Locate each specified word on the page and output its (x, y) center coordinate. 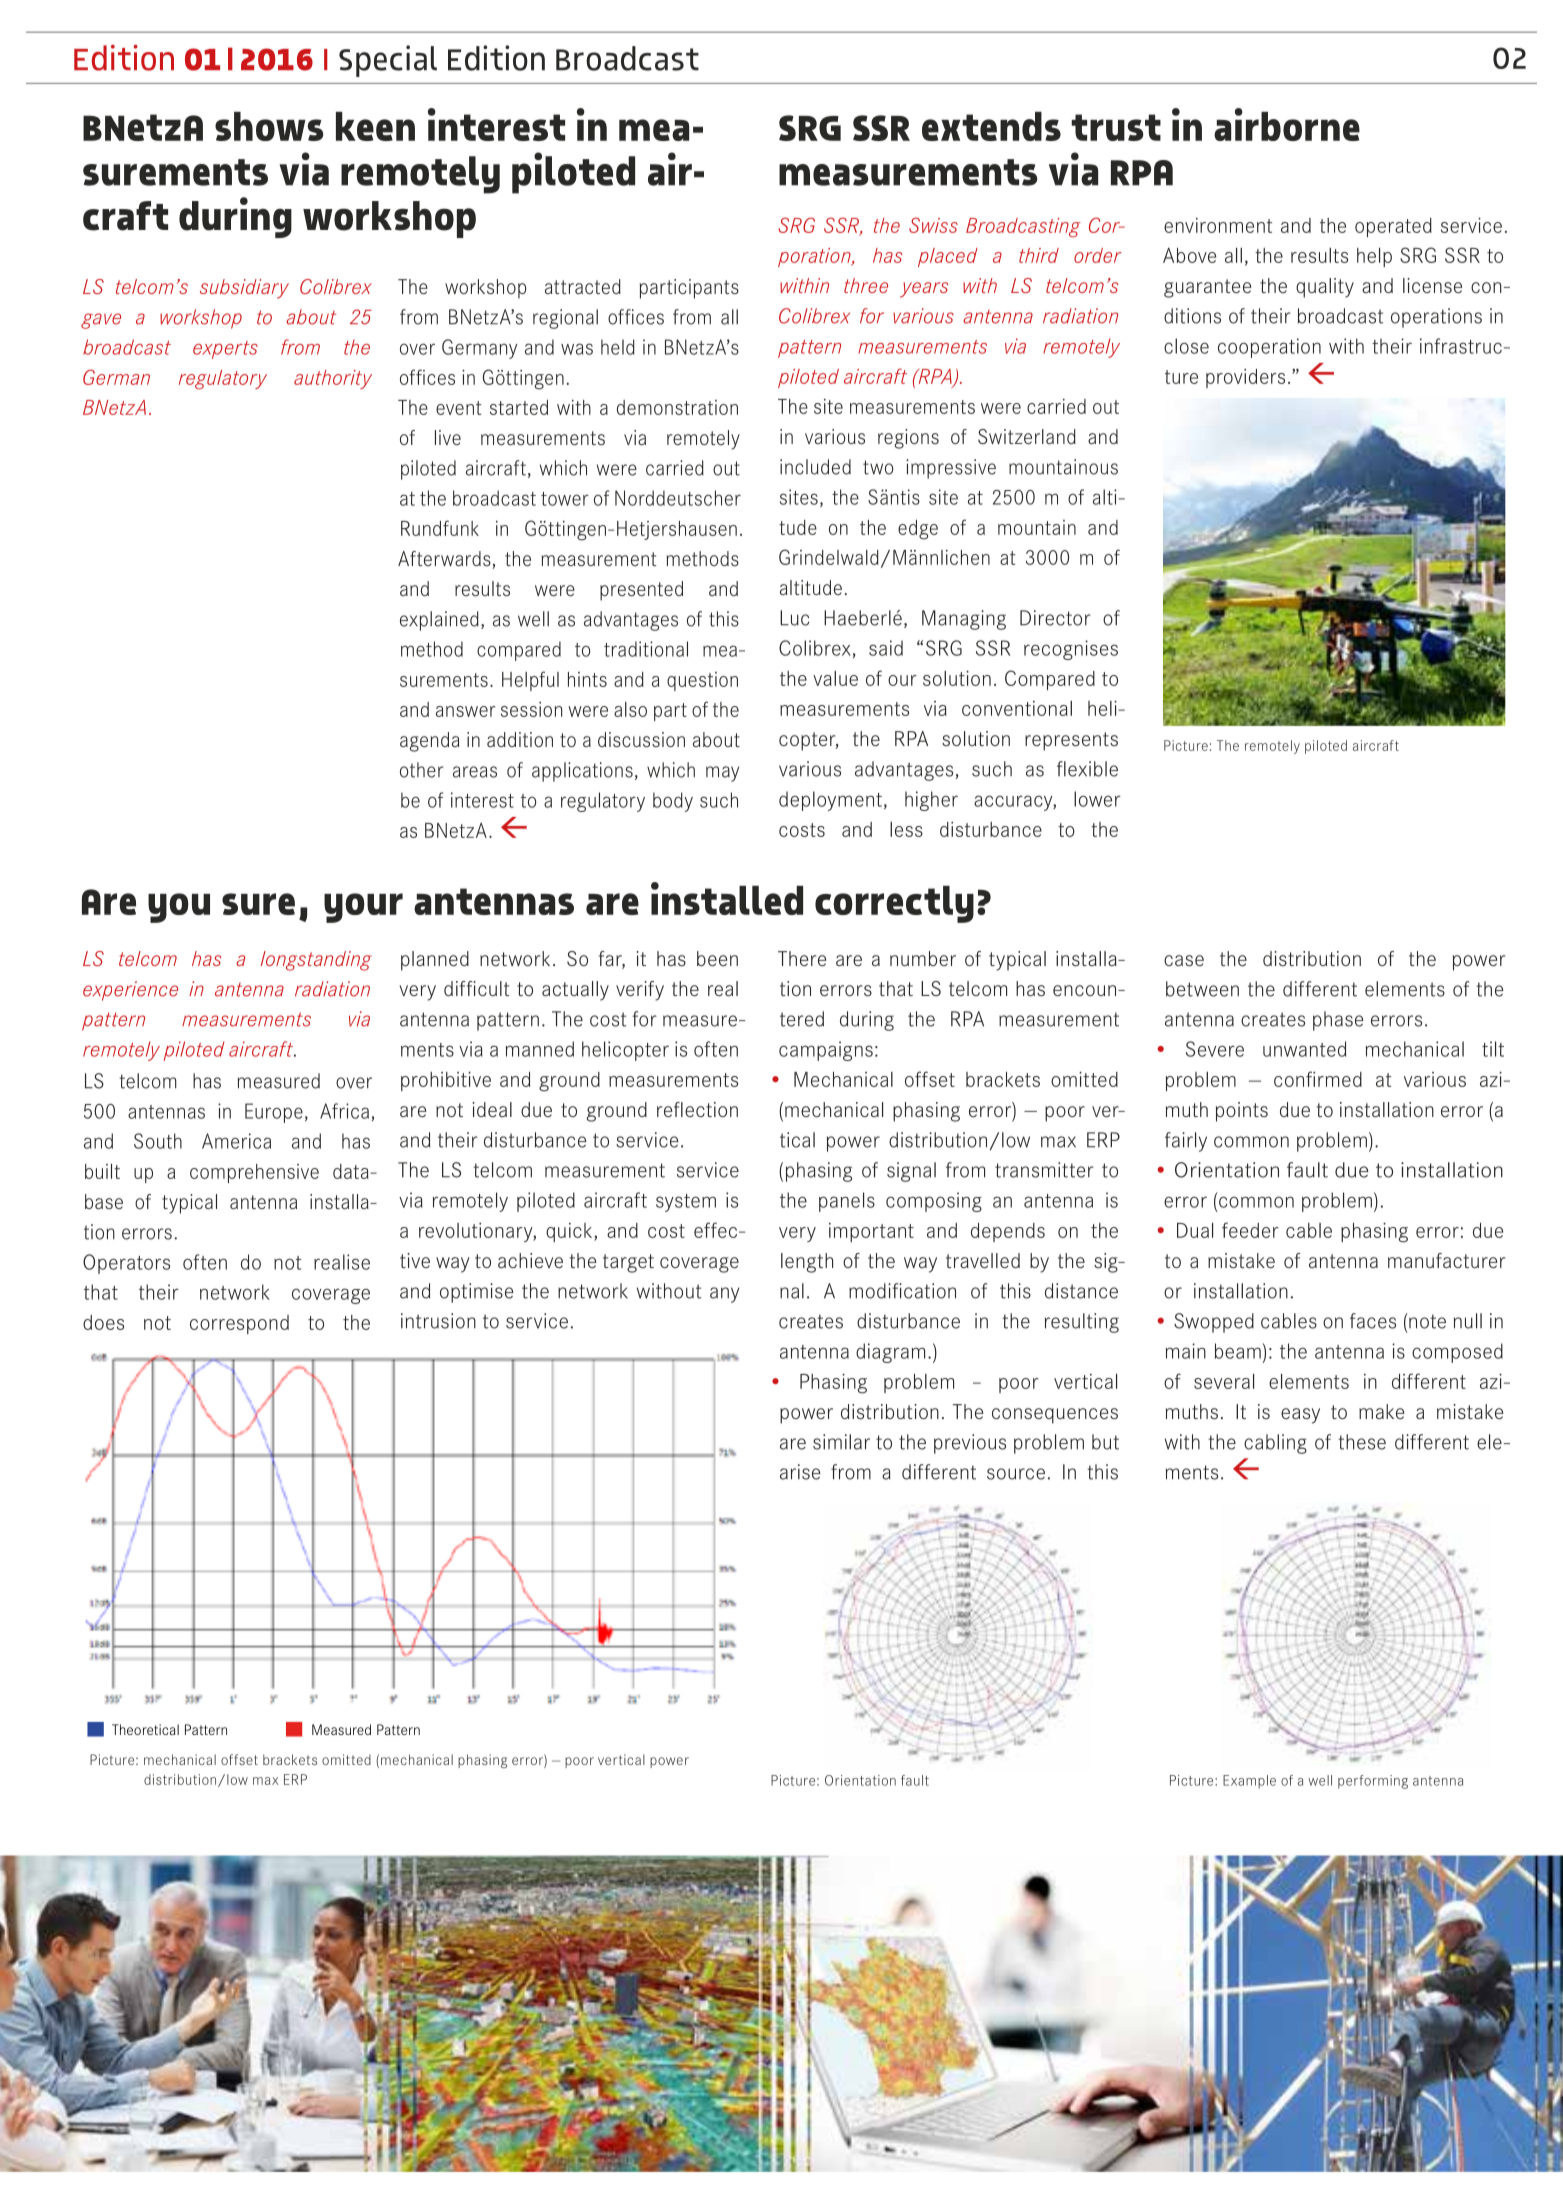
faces (1373, 1321)
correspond (239, 1324)
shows (269, 126)
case (1184, 960)
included (815, 467)
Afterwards (445, 560)
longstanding (316, 961)
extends (991, 126)
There (802, 958)
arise (800, 1472)
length (807, 1263)
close (1186, 346)
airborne (1287, 124)
